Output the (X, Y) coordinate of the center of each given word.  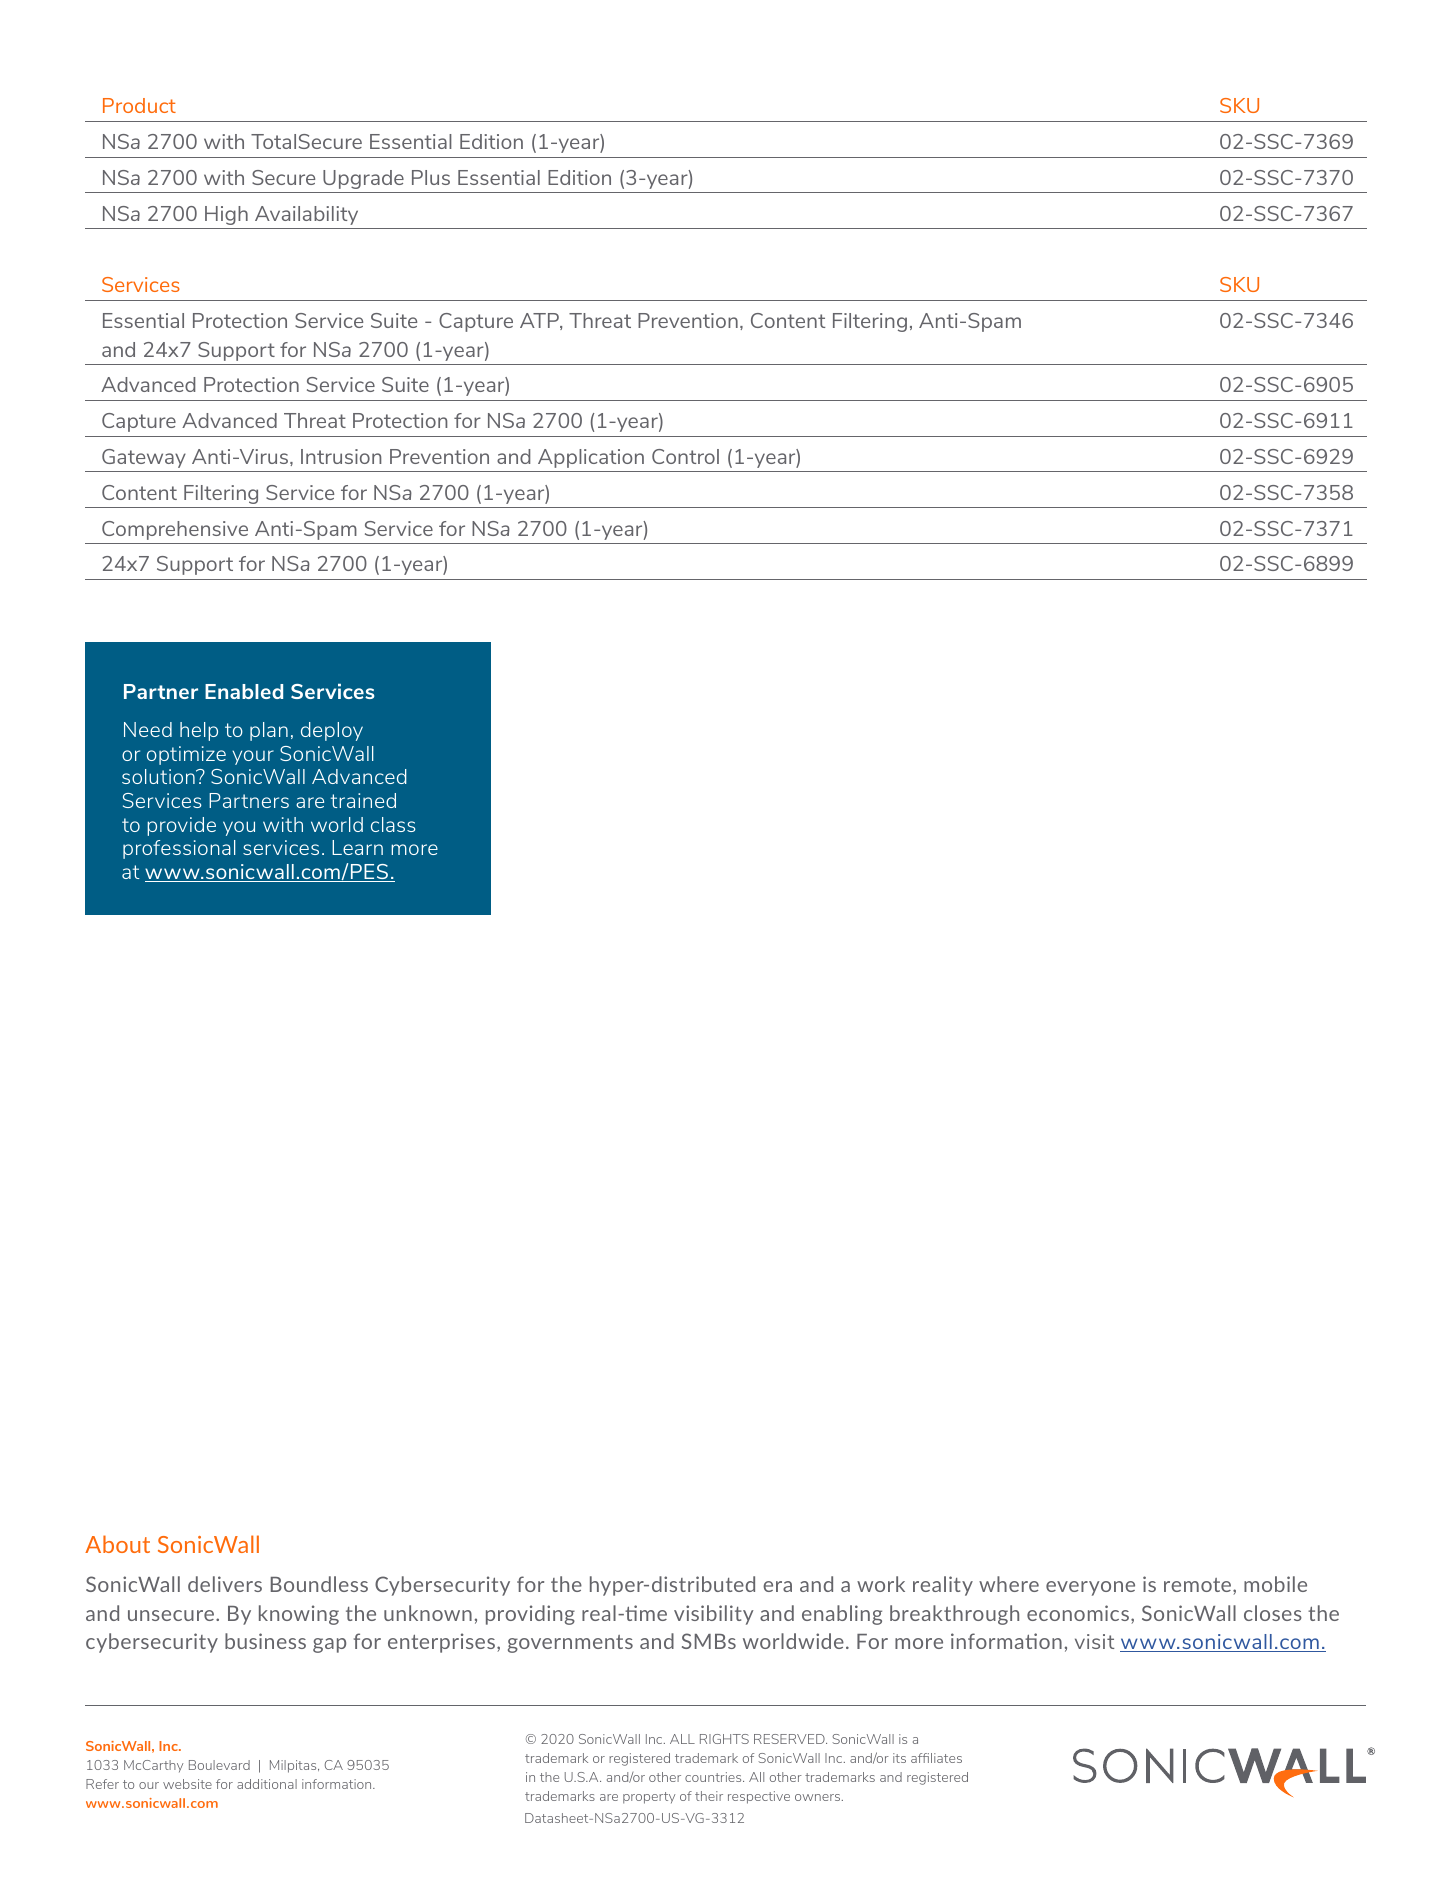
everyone (1090, 1588)
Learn (357, 847)
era (777, 1586)
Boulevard (219, 1765)
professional (179, 849)
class (393, 824)
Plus (431, 177)
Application (591, 458)
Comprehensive (175, 530)
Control (685, 456)
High (226, 215)
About (117, 1544)
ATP (540, 321)
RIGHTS (724, 1739)
